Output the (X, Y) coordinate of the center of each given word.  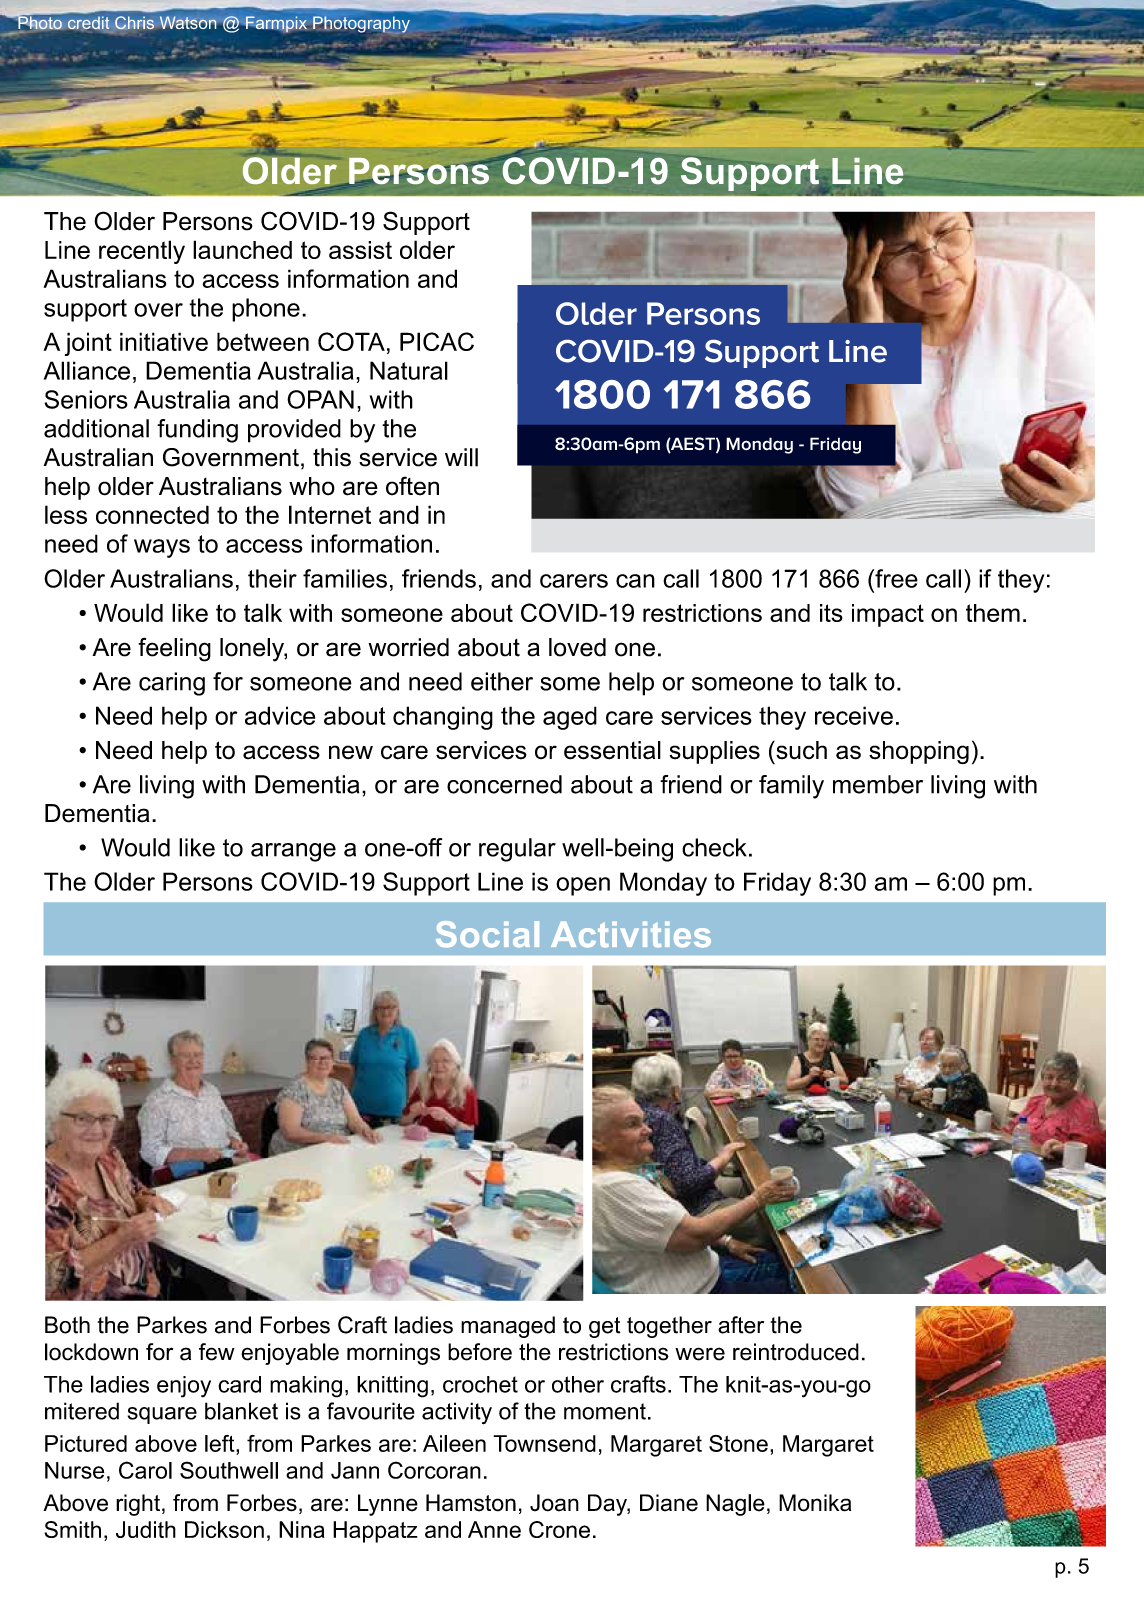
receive (854, 715)
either (502, 681)
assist (360, 250)
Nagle (735, 1505)
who (312, 486)
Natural (409, 370)
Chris (134, 22)
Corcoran (434, 1470)
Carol (145, 1470)
